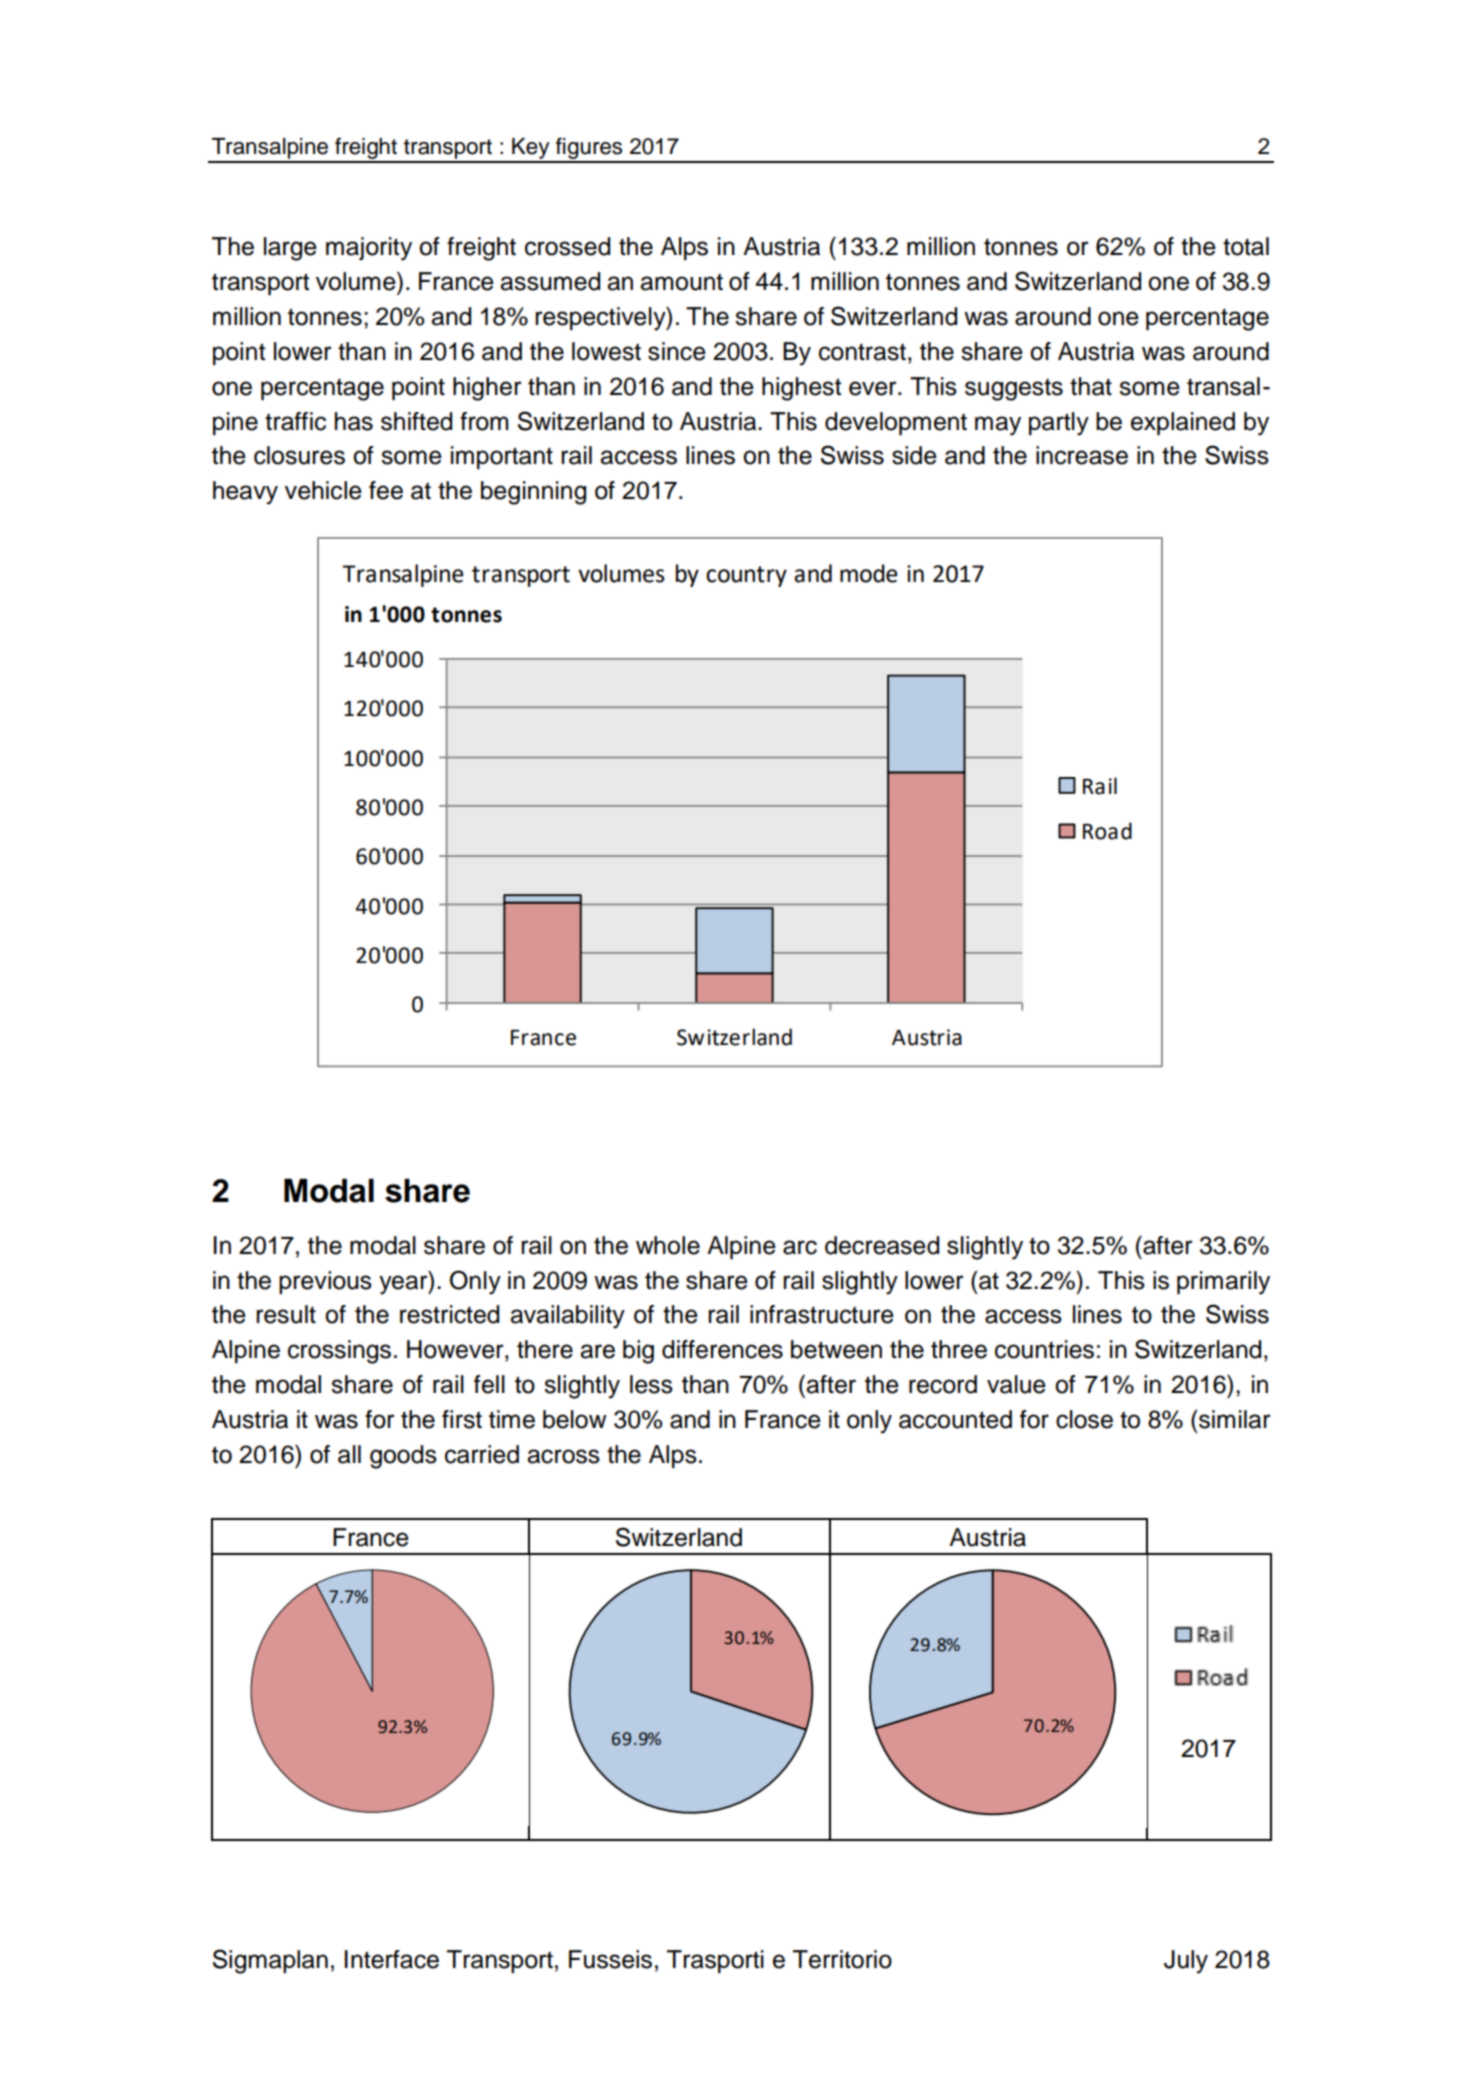  I want to click on arc, so click(800, 1247).
